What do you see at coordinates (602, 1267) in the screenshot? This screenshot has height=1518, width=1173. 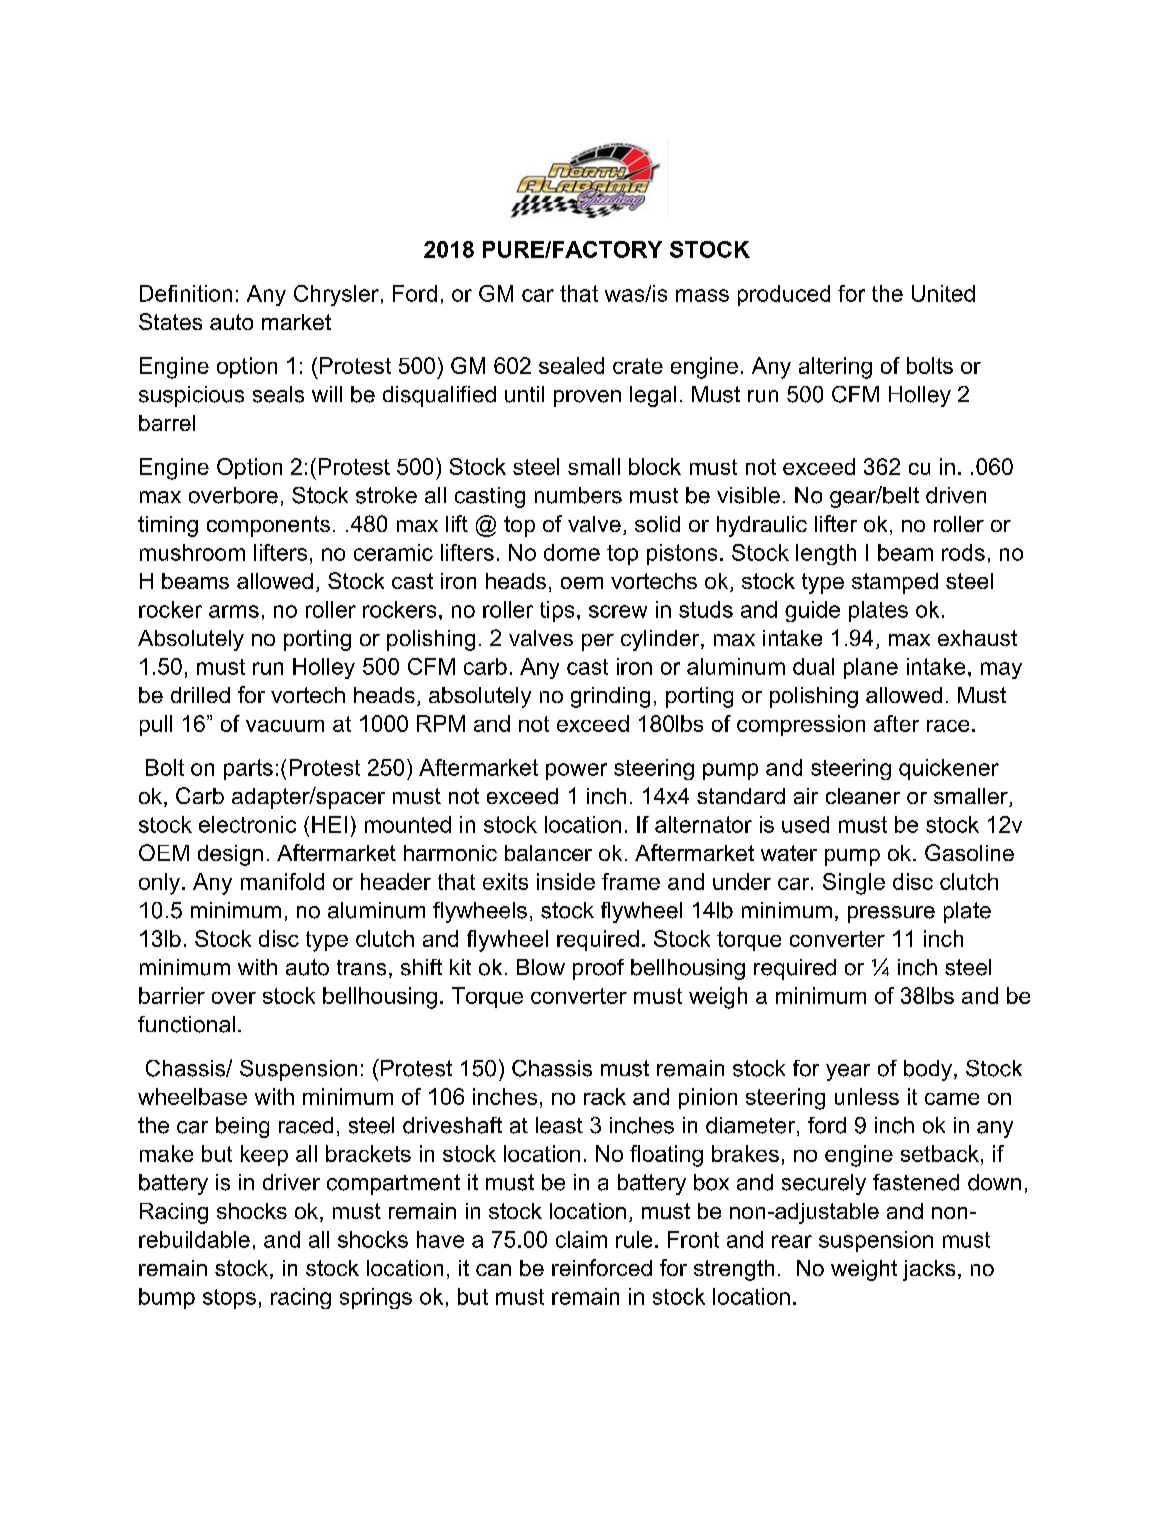 I see `reinforced` at bounding box center [602, 1267].
